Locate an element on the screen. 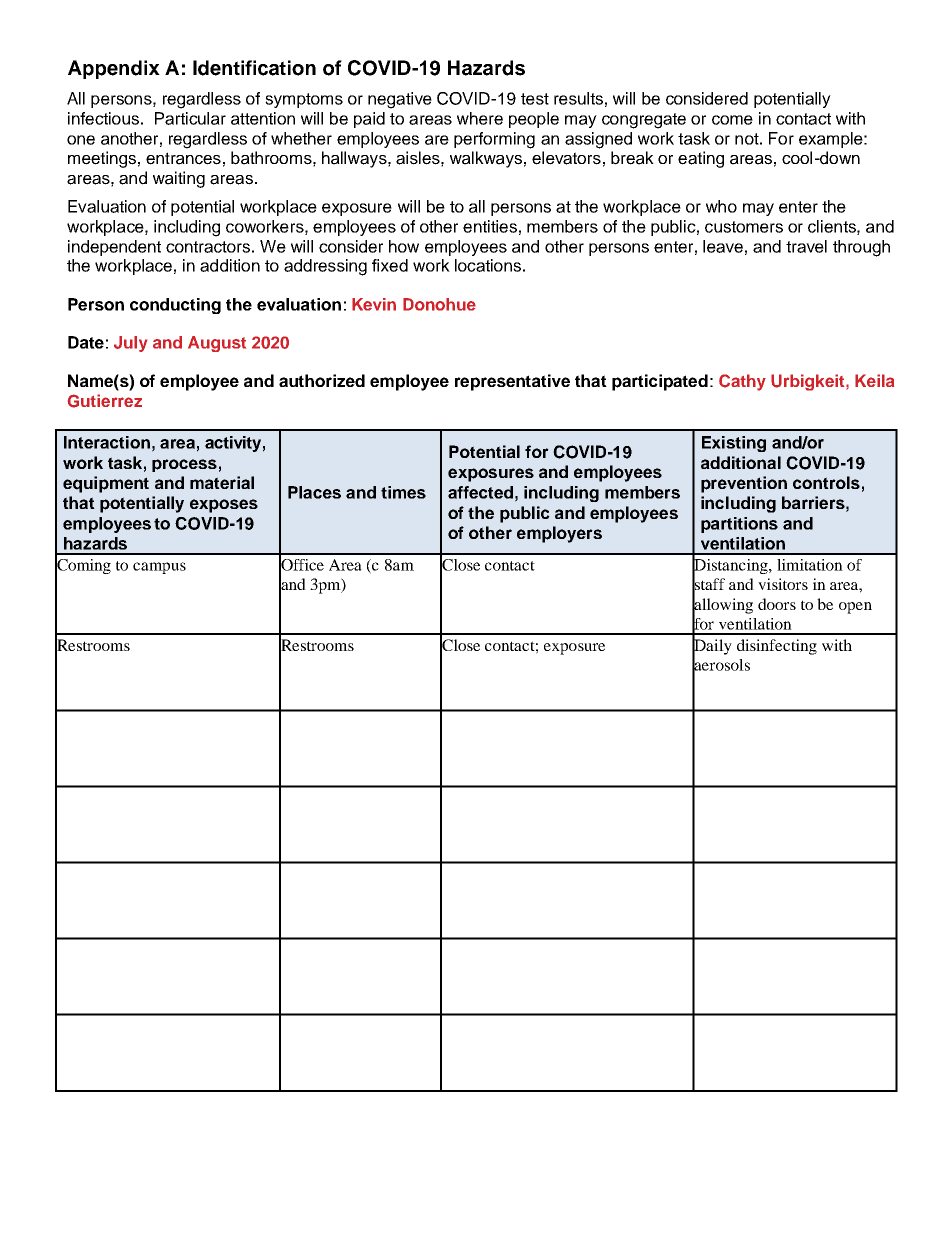 The height and width of the screenshot is (1233, 952). representative is located at coordinates (512, 382).
